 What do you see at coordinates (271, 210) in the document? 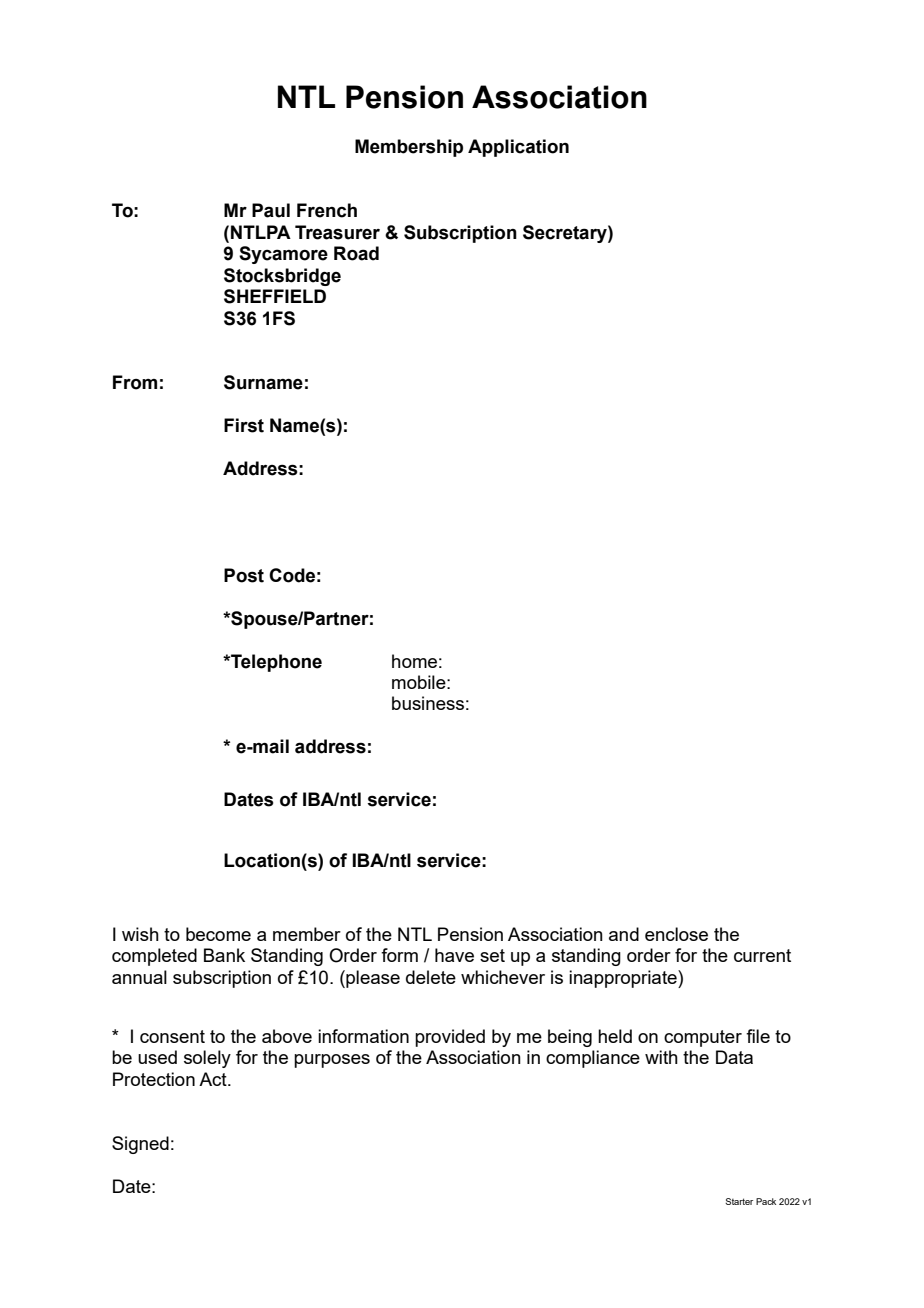
I see `Paul` at bounding box center [271, 210].
